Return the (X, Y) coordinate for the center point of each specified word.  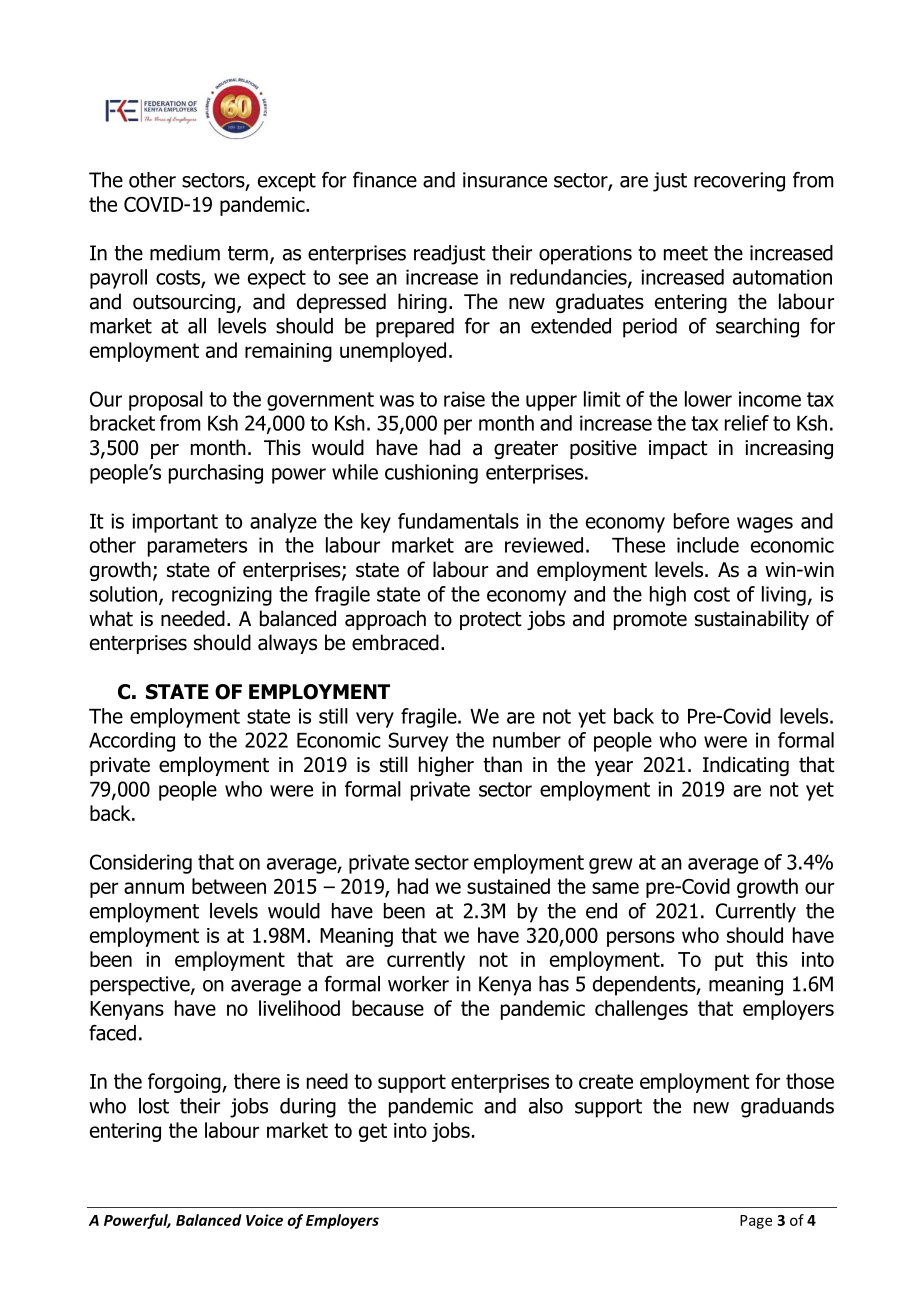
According (132, 742)
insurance (505, 180)
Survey (418, 742)
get (373, 1132)
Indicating (746, 766)
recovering (739, 182)
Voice (264, 1220)
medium (185, 253)
